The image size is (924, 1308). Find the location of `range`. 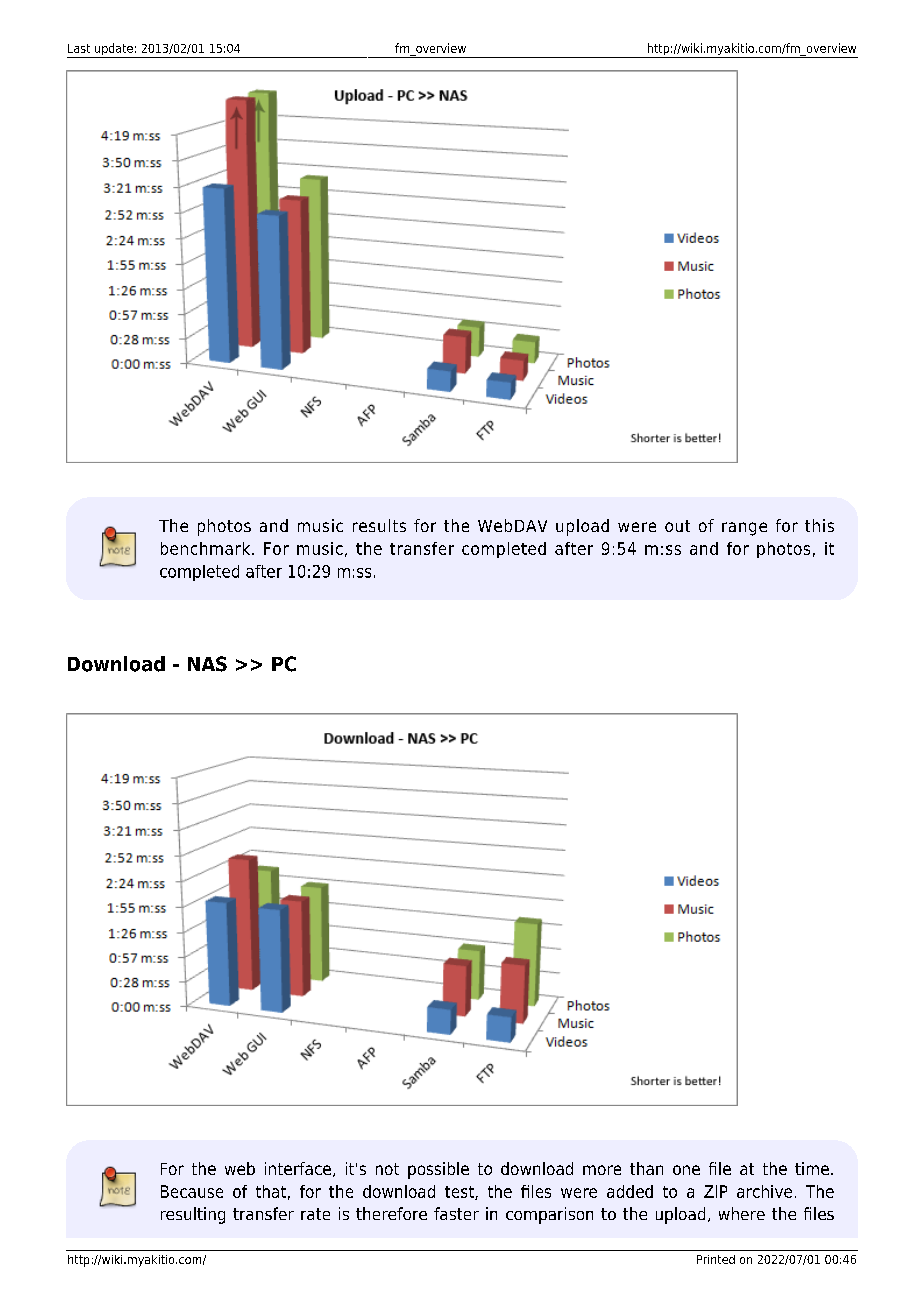

range is located at coordinates (744, 529).
